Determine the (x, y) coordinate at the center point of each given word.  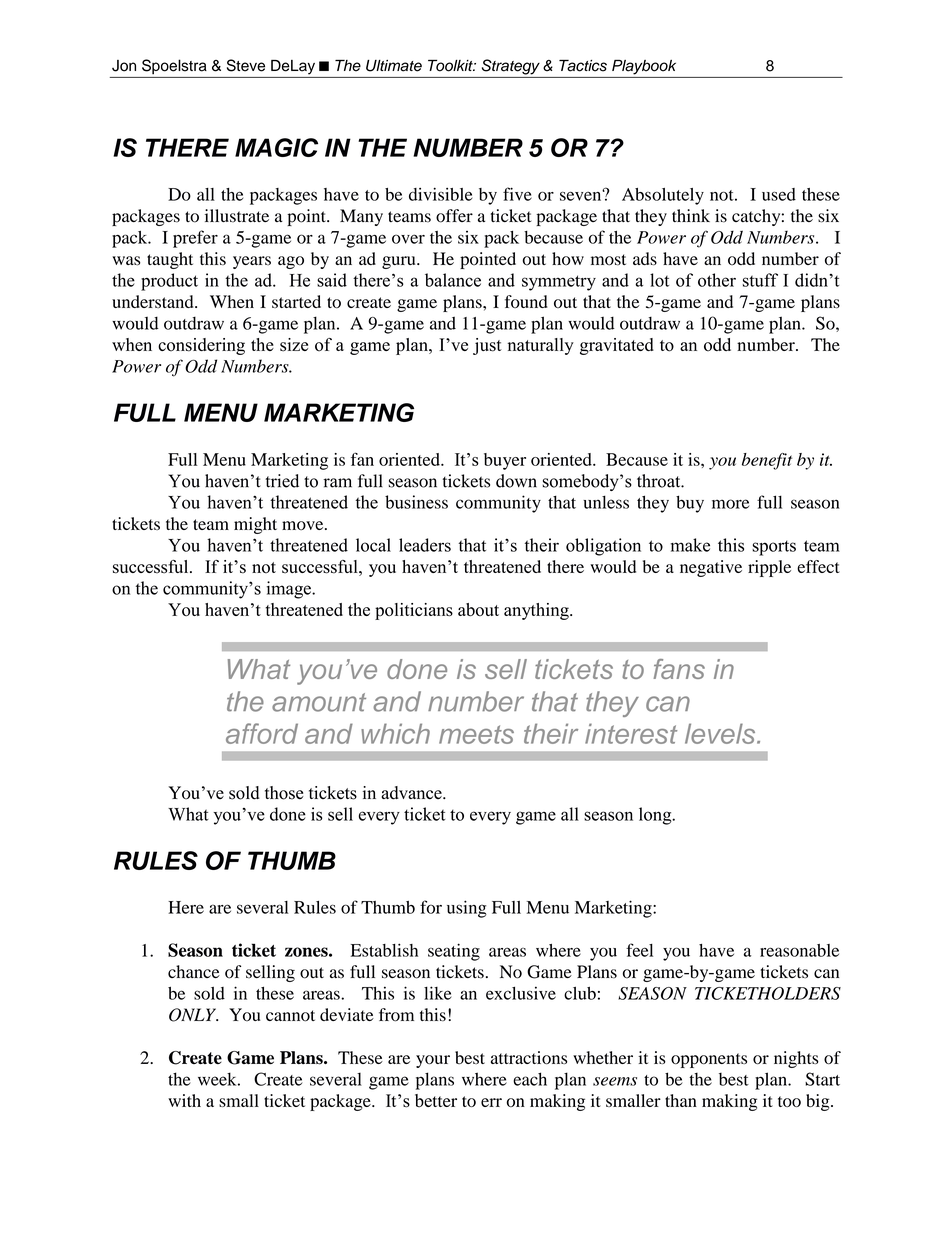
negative (711, 568)
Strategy (511, 67)
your (433, 1061)
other (717, 280)
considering (201, 346)
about (478, 609)
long (656, 816)
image (290, 590)
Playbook (644, 67)
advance (412, 793)
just (487, 346)
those (284, 793)
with (184, 1100)
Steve (246, 65)
